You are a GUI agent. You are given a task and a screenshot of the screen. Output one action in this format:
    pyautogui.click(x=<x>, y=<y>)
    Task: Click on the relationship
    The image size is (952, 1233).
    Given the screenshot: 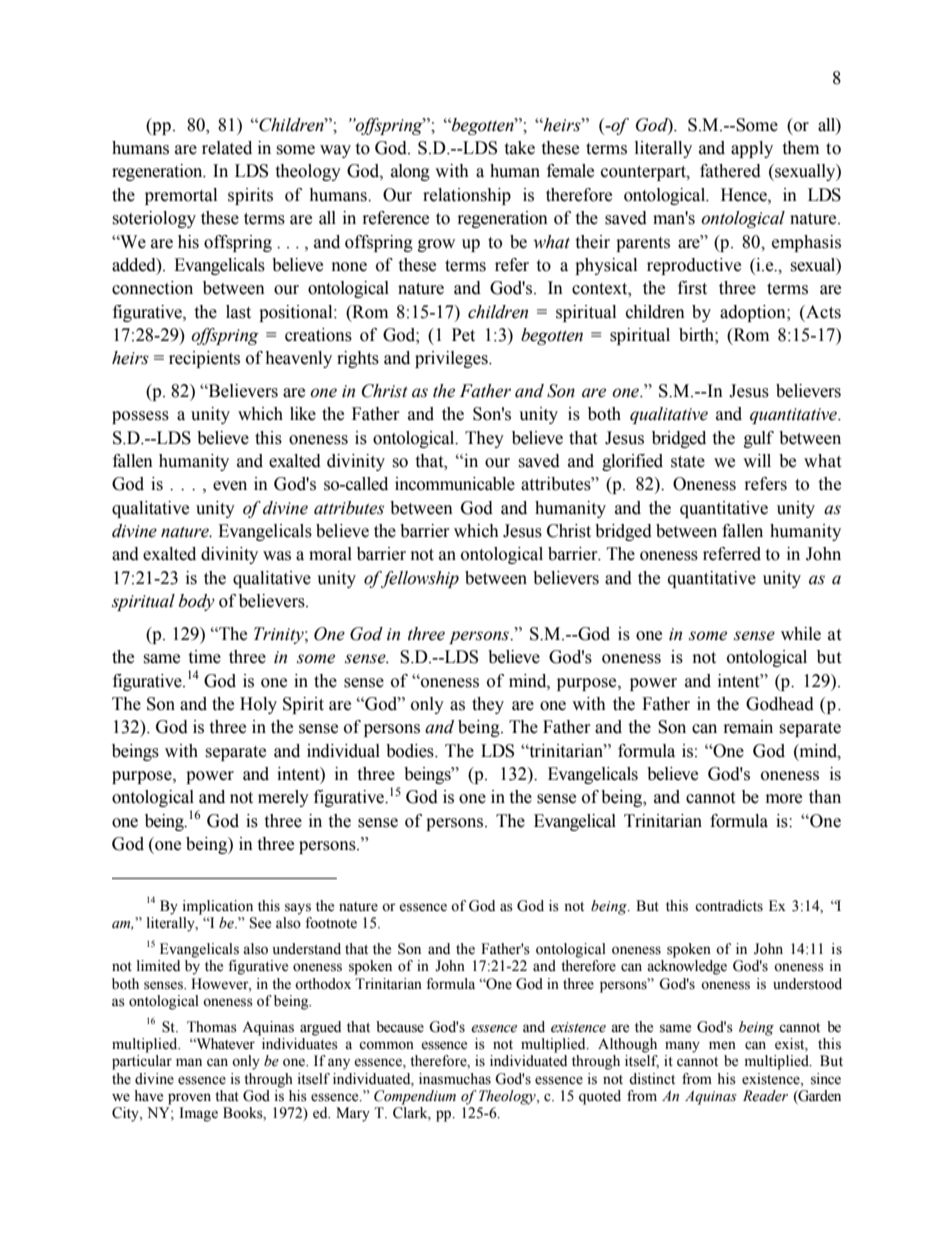 What is the action you would take?
    pyautogui.click(x=467, y=196)
